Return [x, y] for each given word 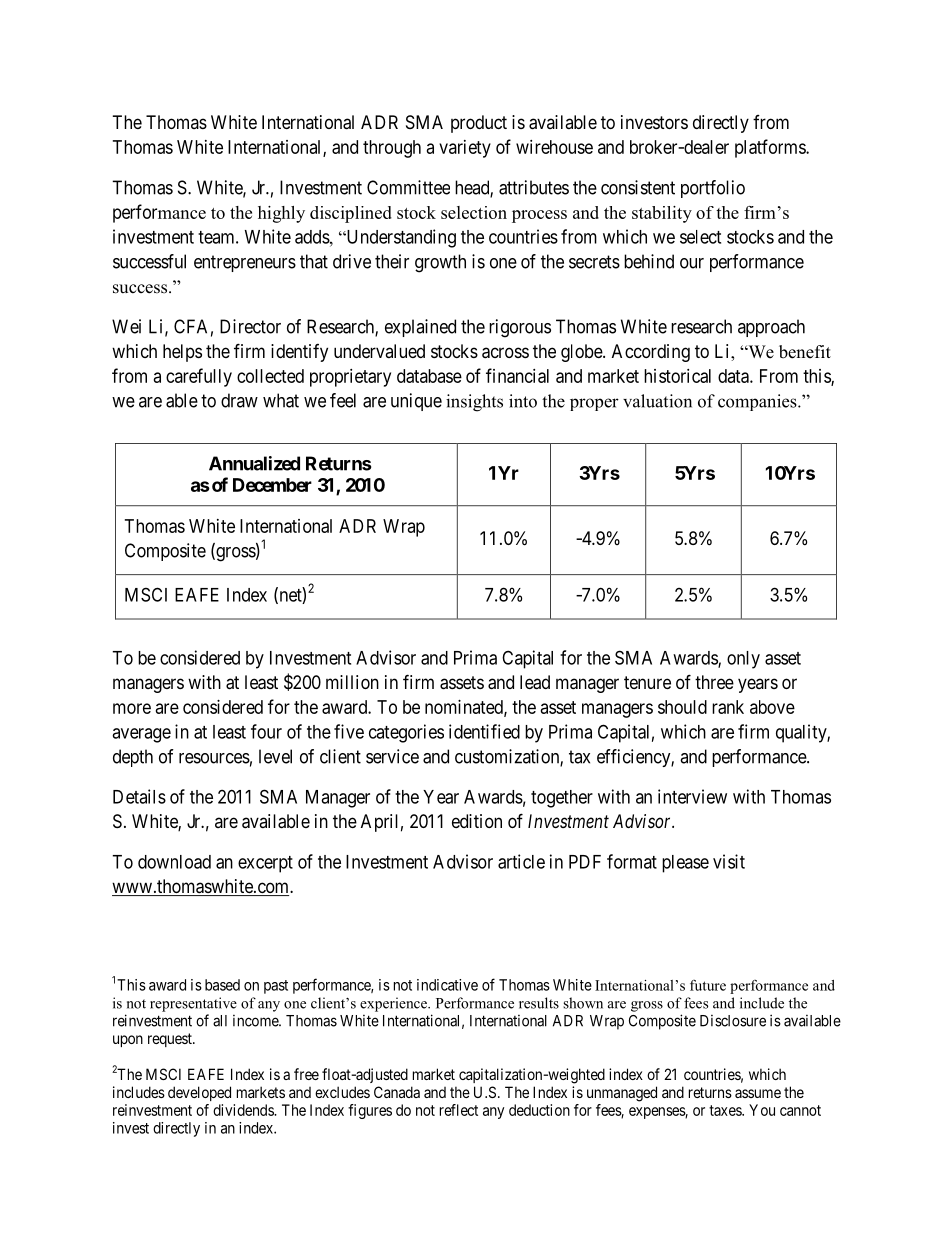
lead [535, 682]
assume [758, 1093]
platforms [771, 148]
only [743, 660]
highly [281, 214]
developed [199, 1093]
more [132, 708]
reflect [459, 1110]
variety [465, 149]
